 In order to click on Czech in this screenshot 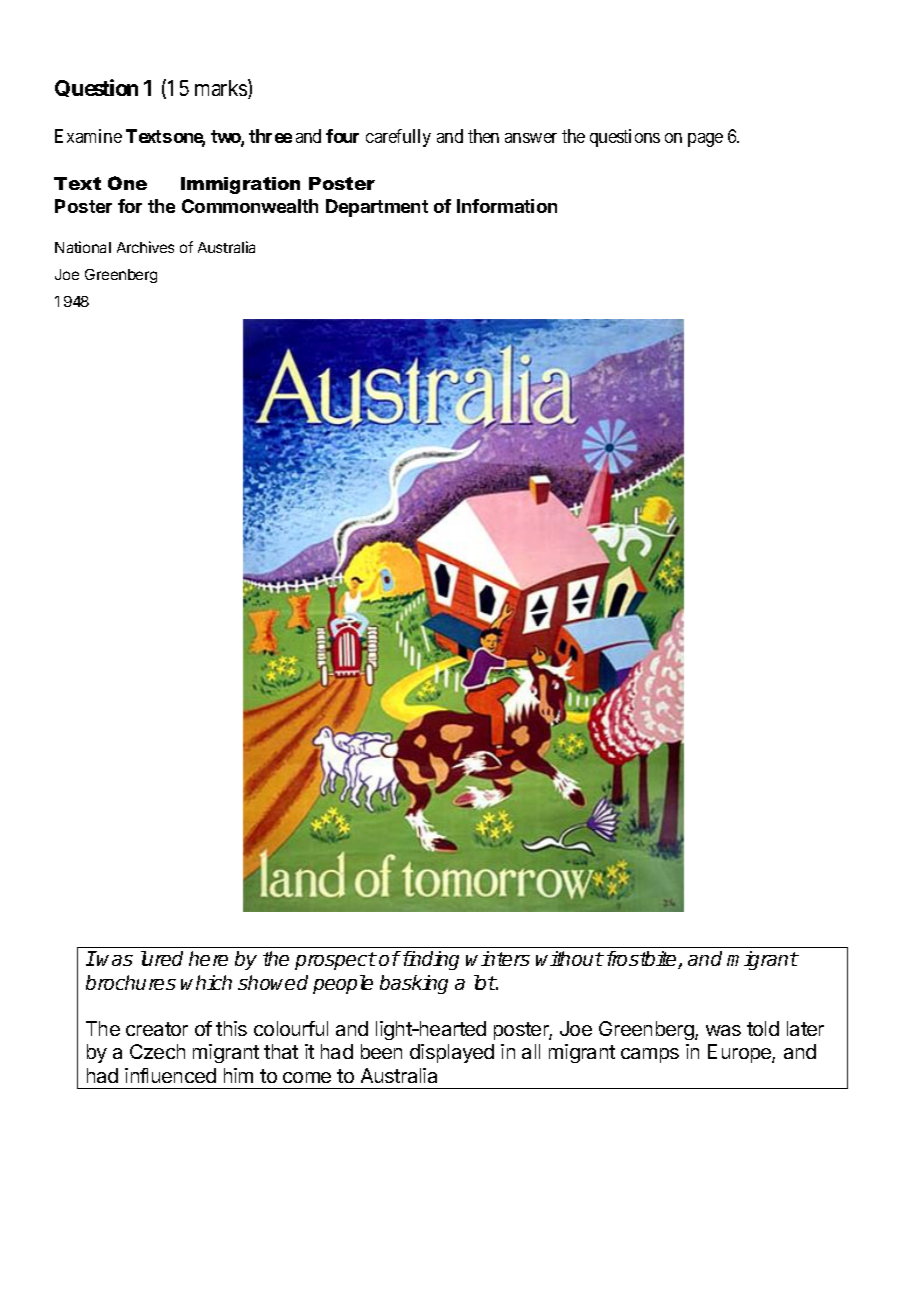, I will do `click(157, 1051)`.
